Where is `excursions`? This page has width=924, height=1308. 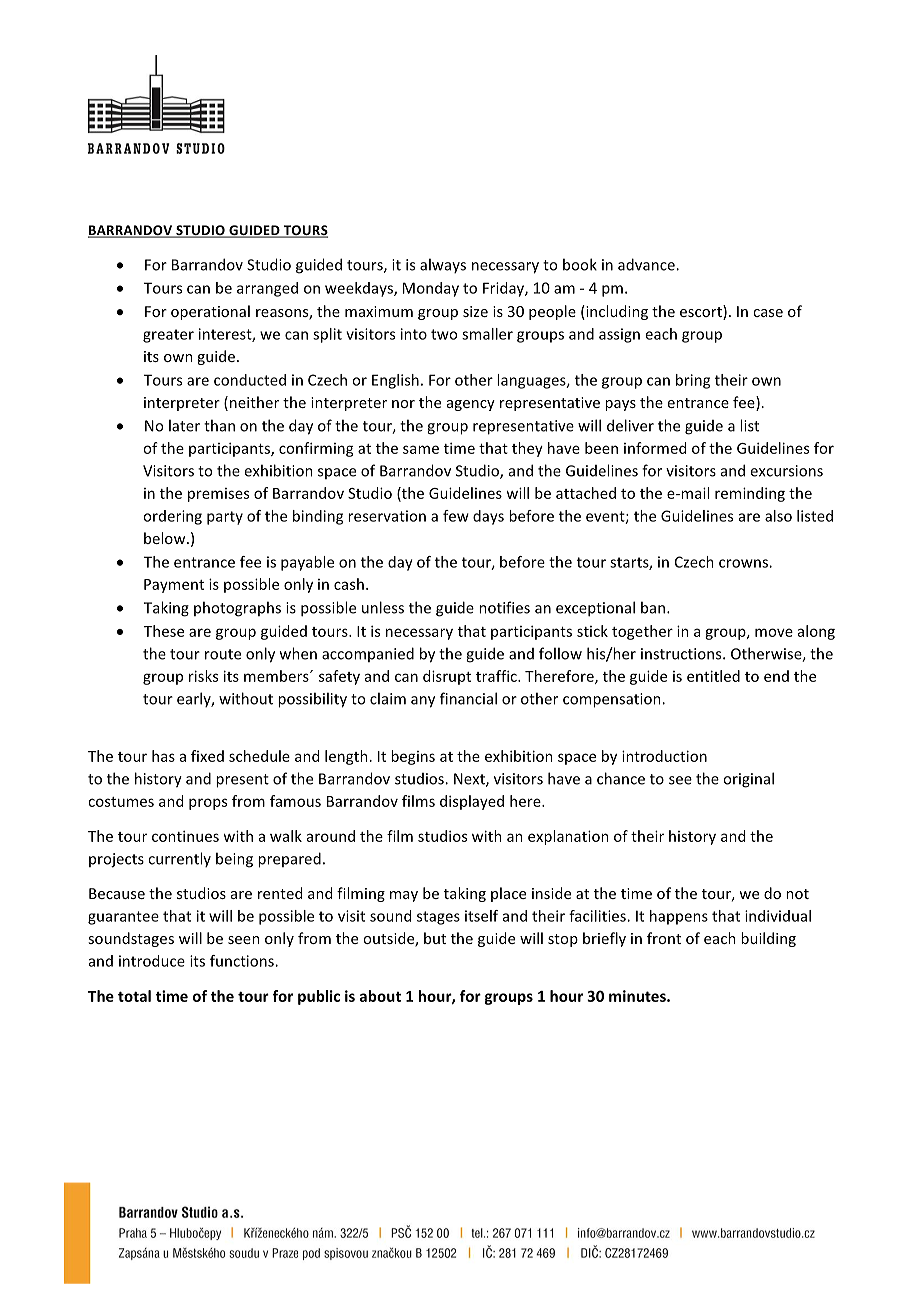 excursions is located at coordinates (786, 471).
